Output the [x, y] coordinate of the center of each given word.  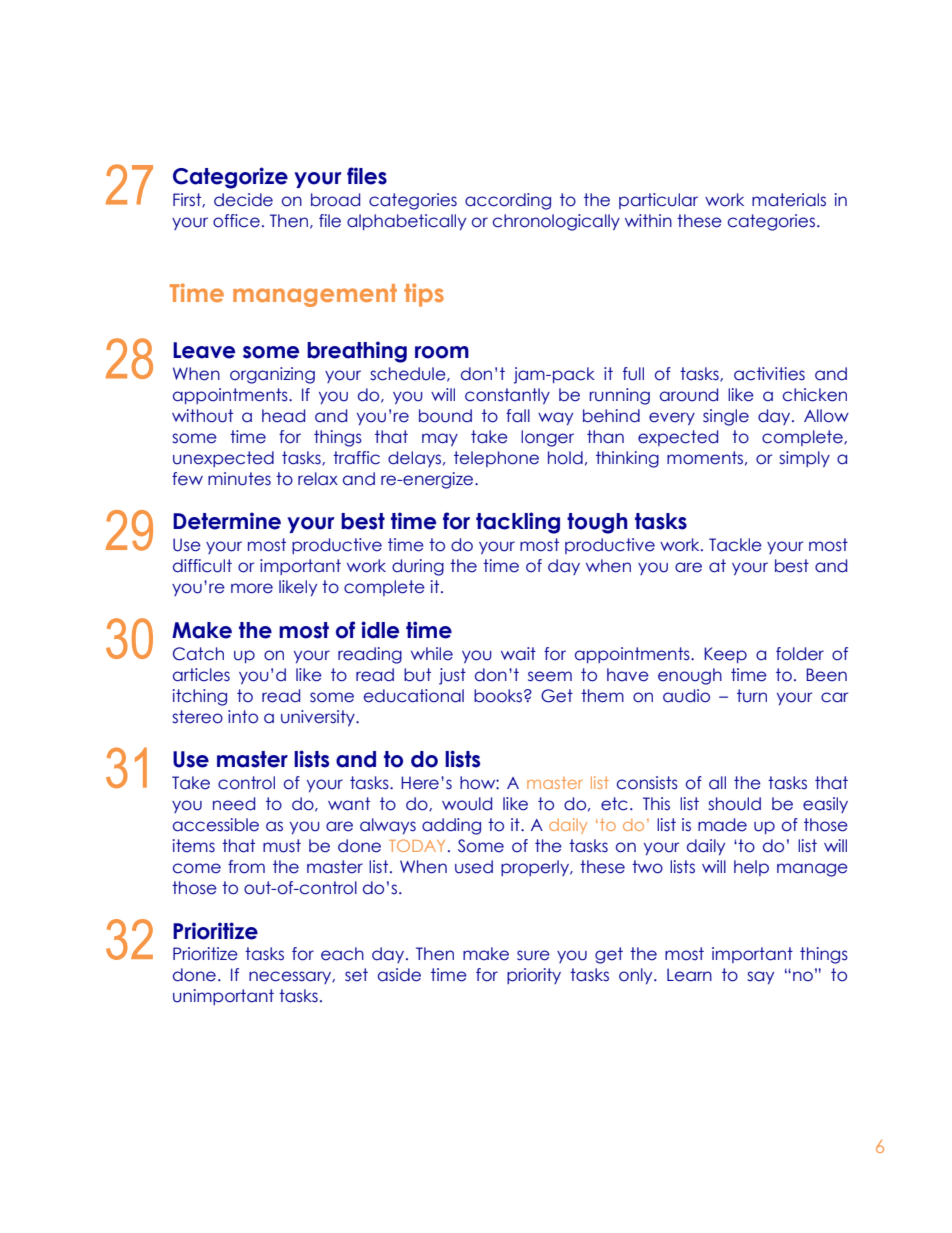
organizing [272, 375]
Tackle [735, 545]
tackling [518, 523]
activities [769, 374]
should [734, 804]
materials [789, 200]
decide [243, 200]
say [760, 977]
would [467, 804]
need [234, 804]
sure [533, 955]
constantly [507, 396]
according [508, 201]
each [342, 954]
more [252, 588]
